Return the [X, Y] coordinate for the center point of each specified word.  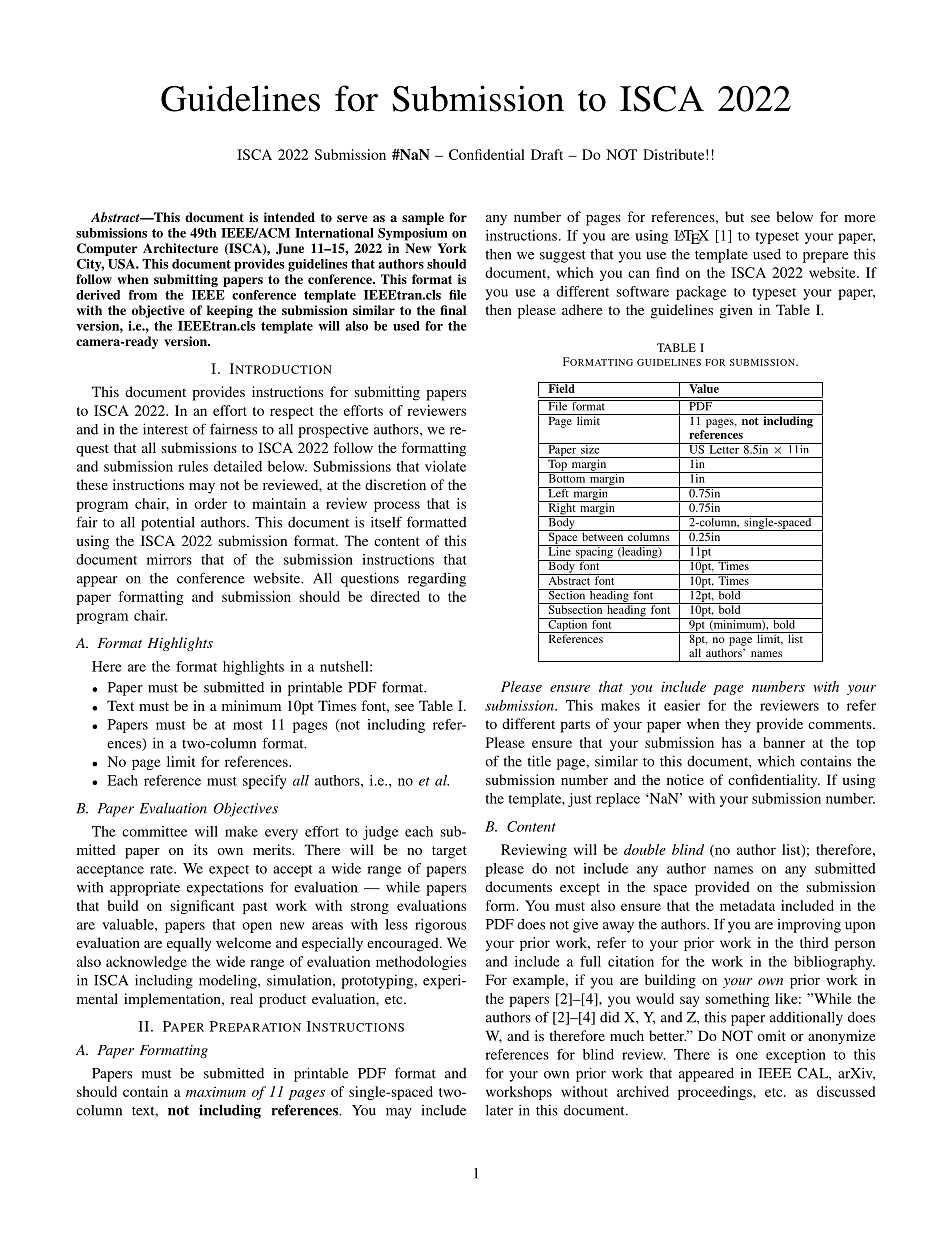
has [732, 742]
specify [265, 782]
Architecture [180, 248]
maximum [216, 1092]
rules [193, 466]
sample [423, 218]
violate [445, 466]
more [859, 218]
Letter [724, 448]
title [539, 761]
